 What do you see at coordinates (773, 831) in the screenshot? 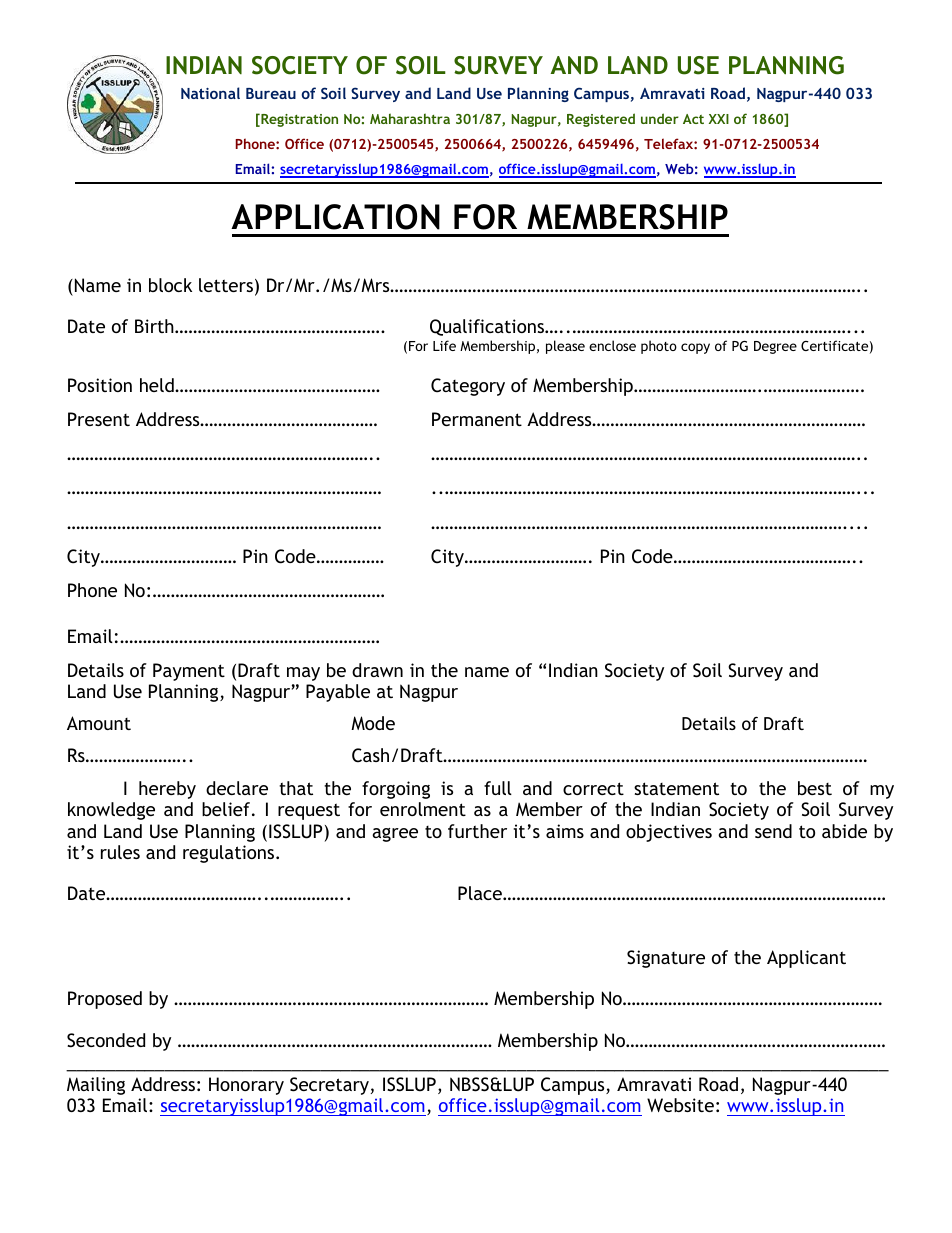
I see `send` at bounding box center [773, 831].
